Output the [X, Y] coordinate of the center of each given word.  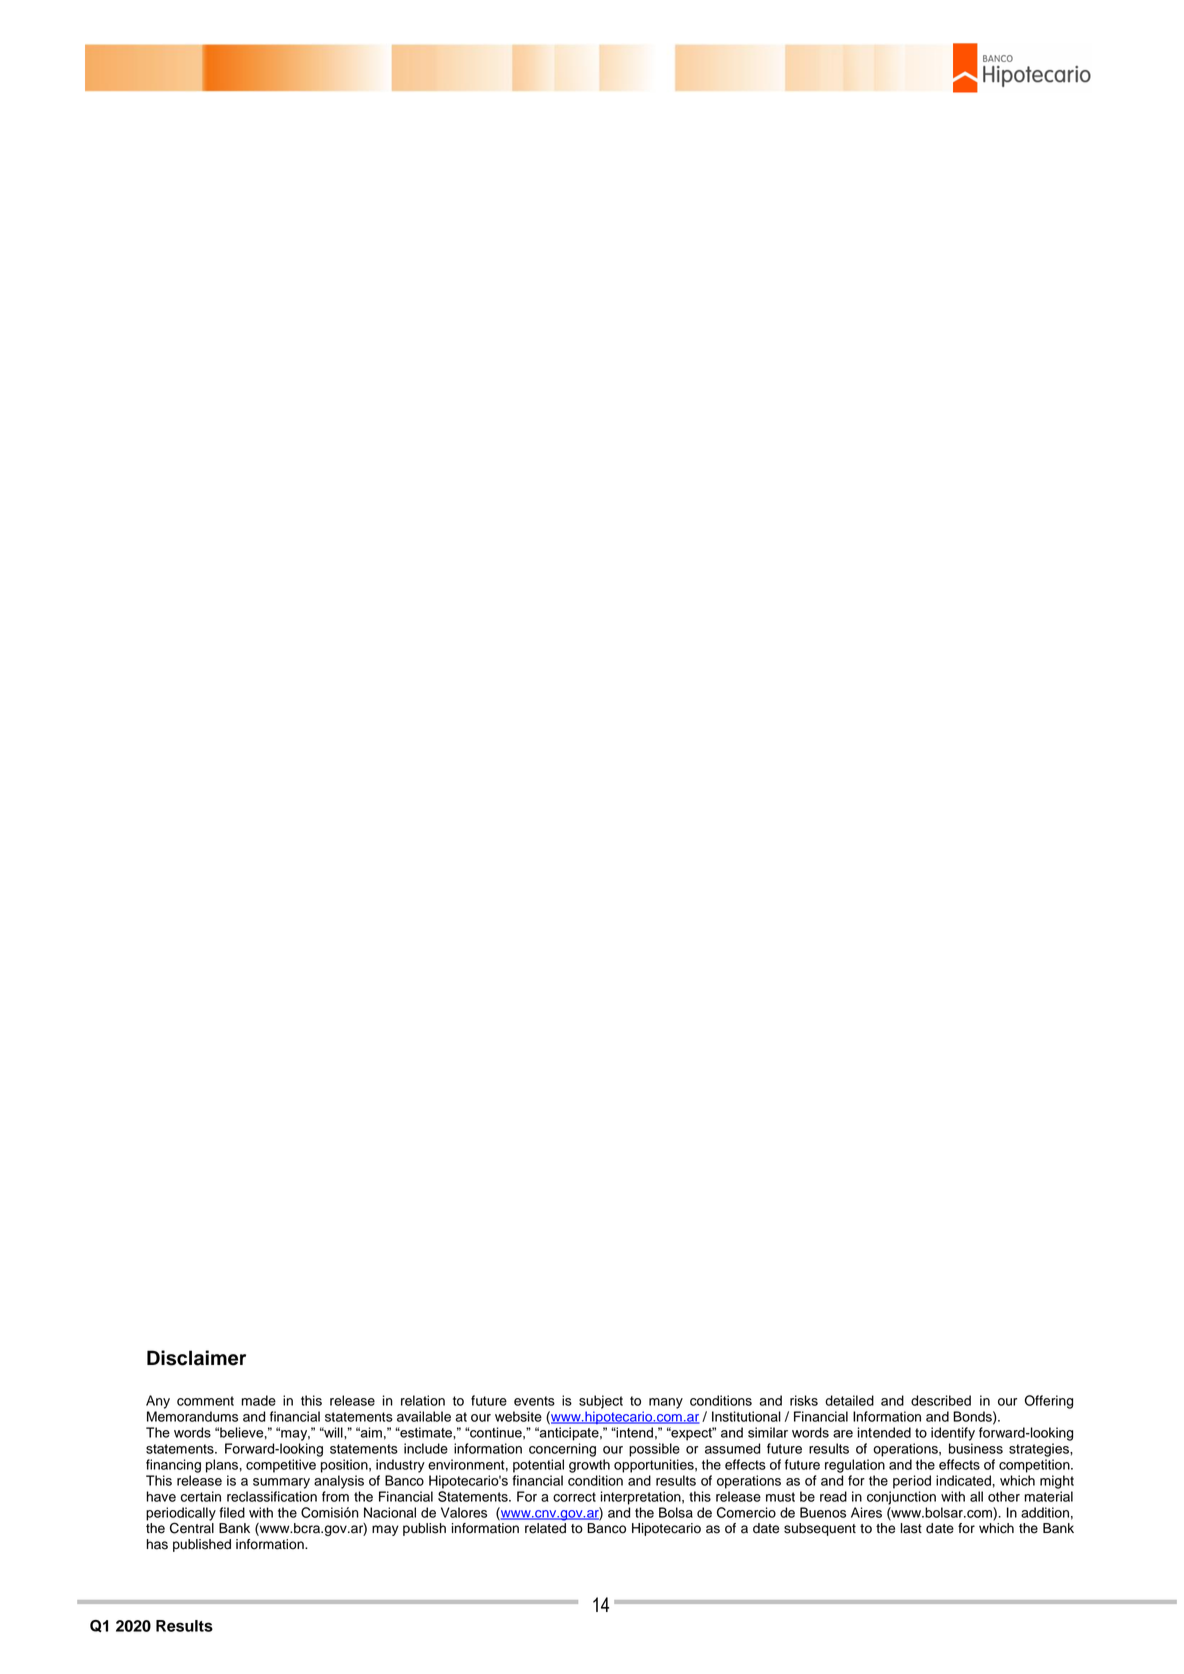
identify [953, 1434]
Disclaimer [196, 1358]
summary [281, 1483]
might [1057, 1482]
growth [589, 1466]
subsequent [820, 1529]
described [941, 1400]
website [518, 1416]
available [424, 1416]
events [534, 1401]
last [911, 1528]
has [157, 1544]
